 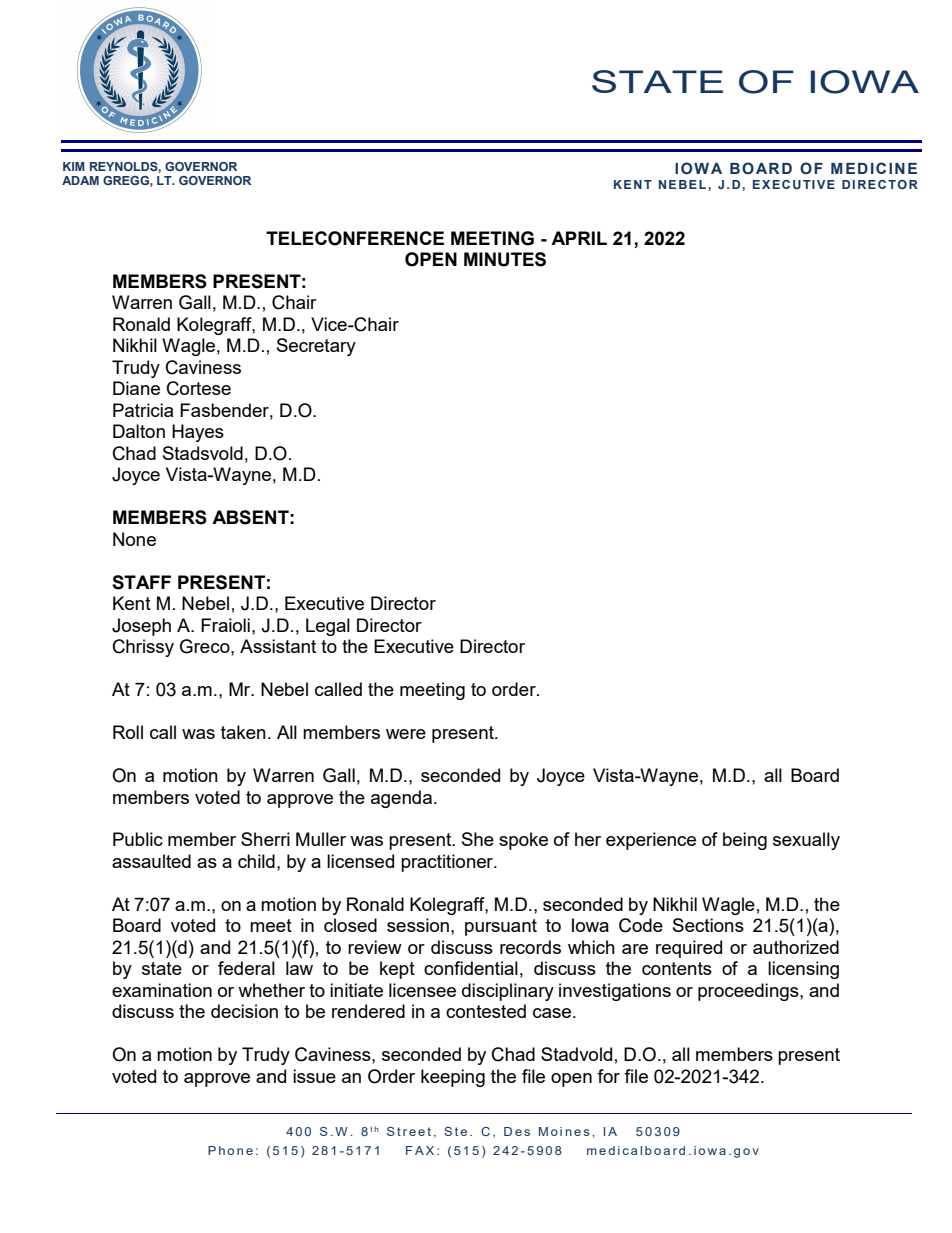 What do you see at coordinates (448, 863) in the screenshot?
I see `practitioner` at bounding box center [448, 863].
